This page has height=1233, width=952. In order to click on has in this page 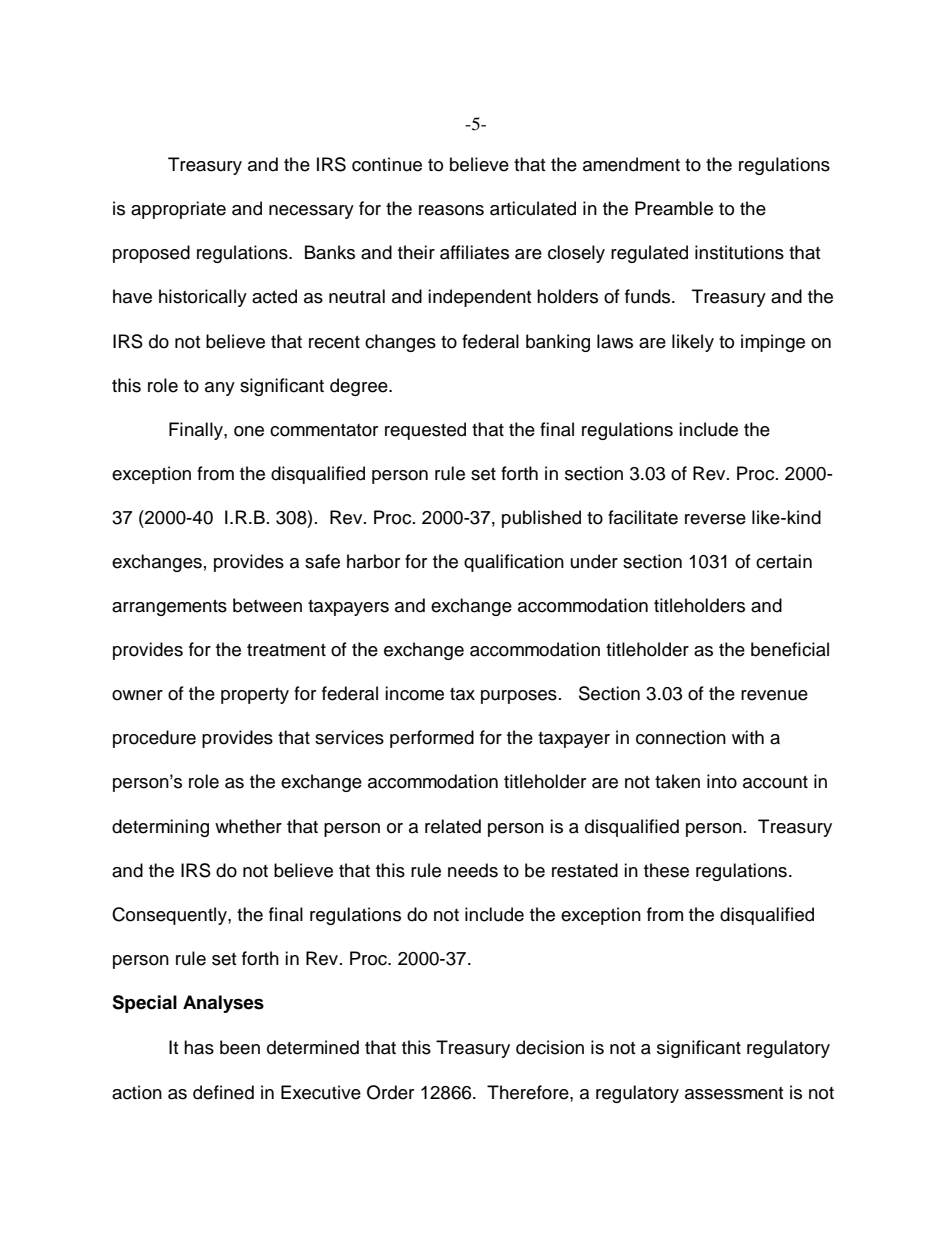, I will do `click(199, 1047)`.
